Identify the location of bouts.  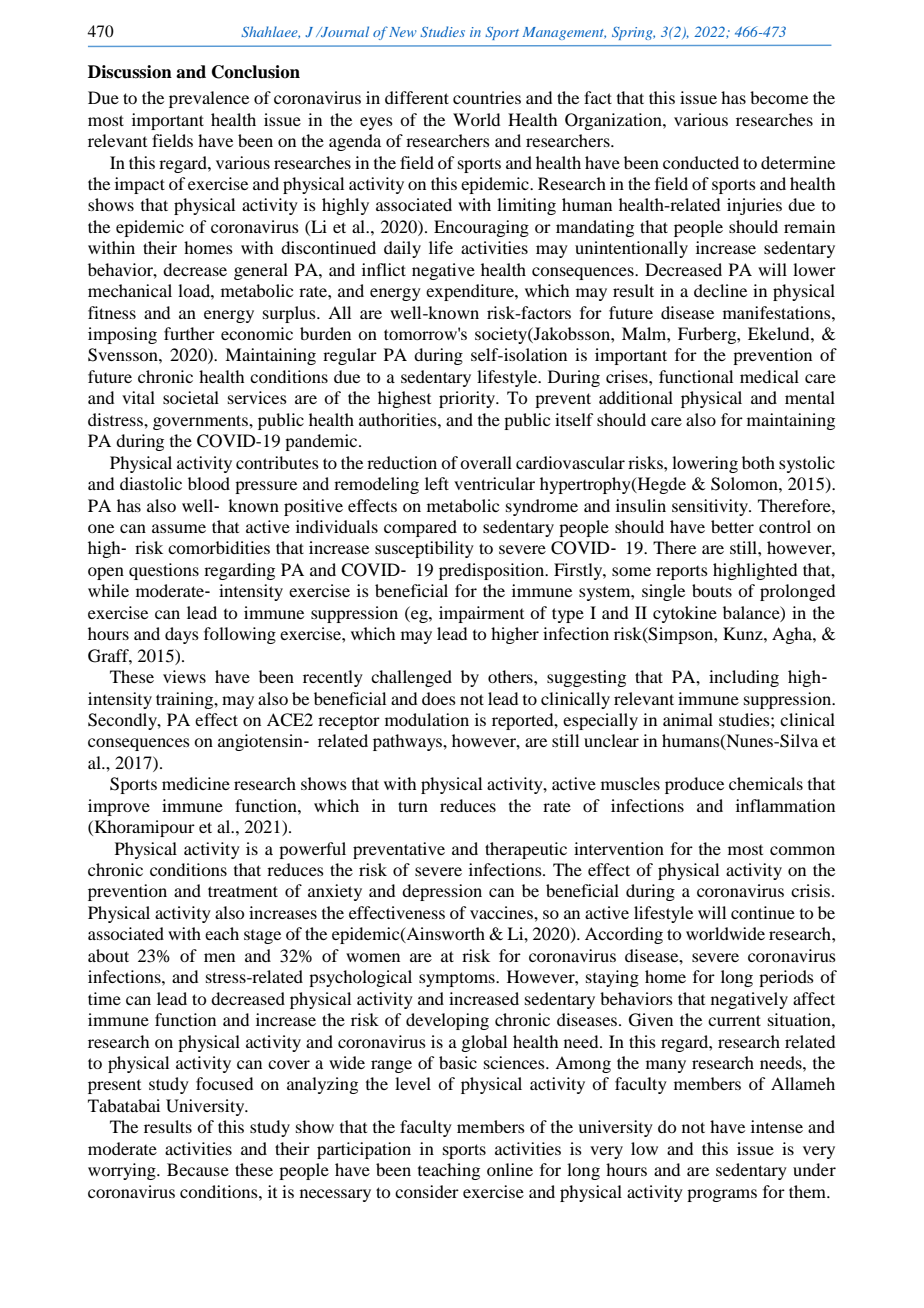
(712, 590).
